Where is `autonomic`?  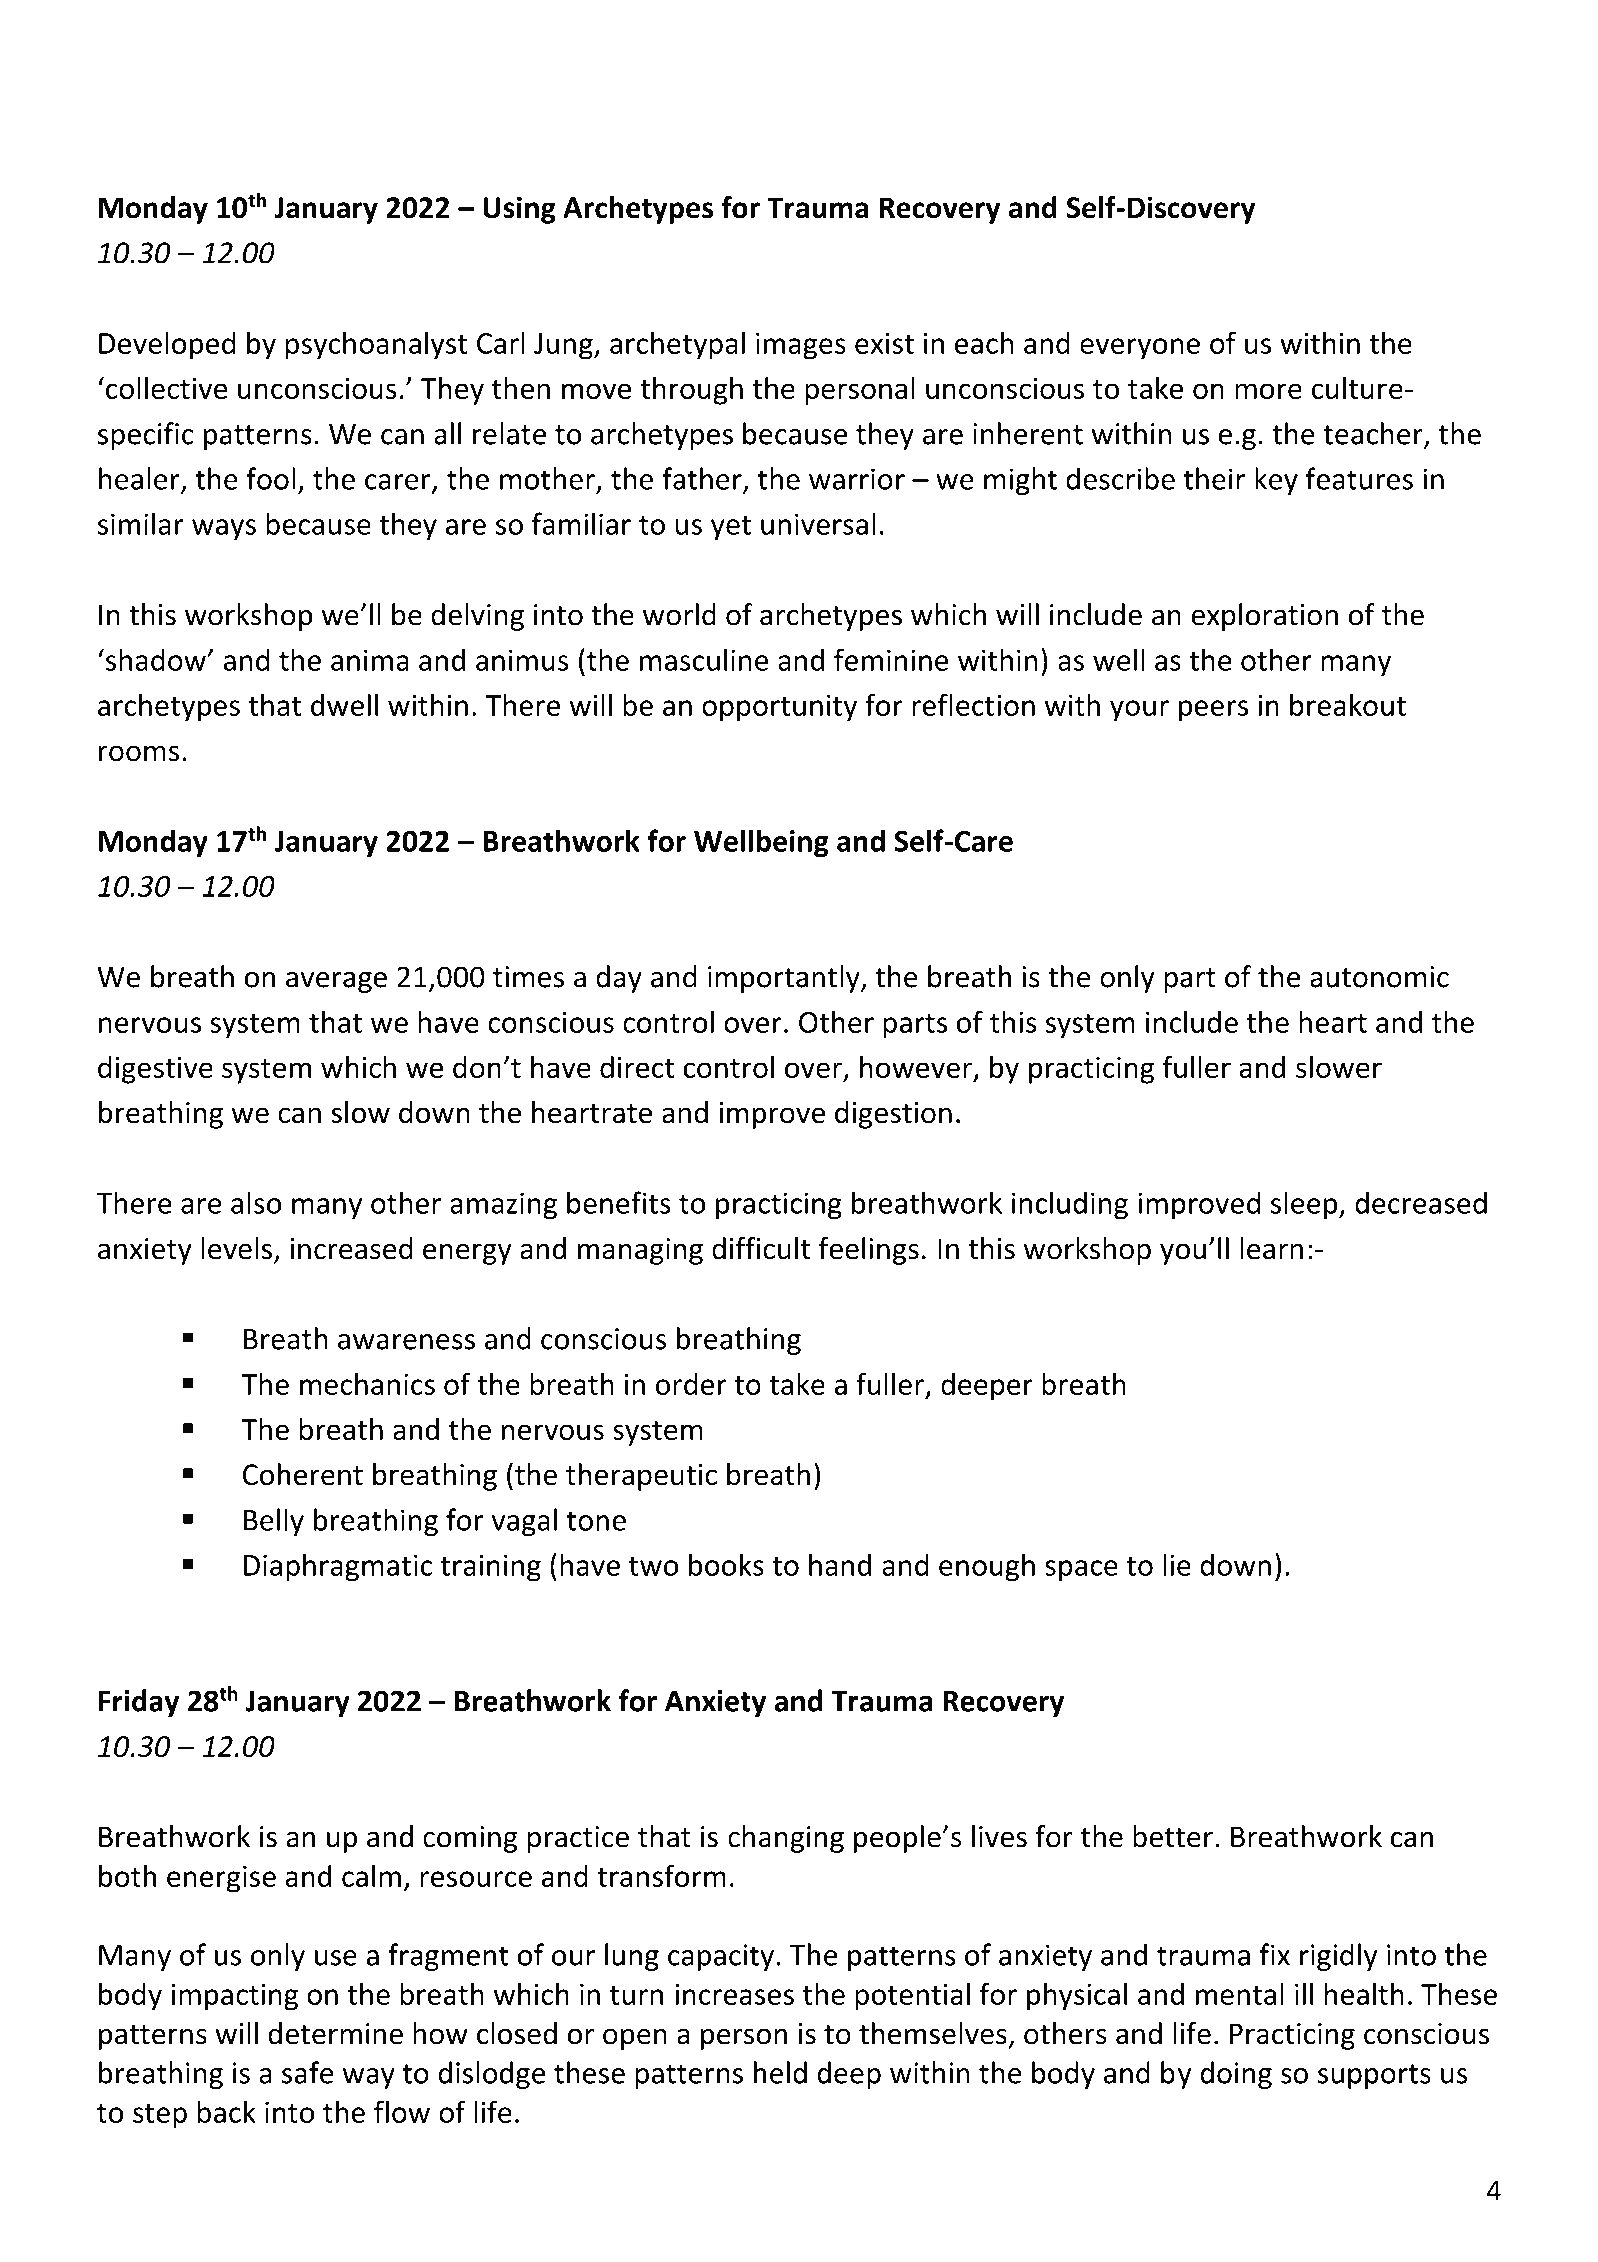
autonomic is located at coordinates (1379, 977).
